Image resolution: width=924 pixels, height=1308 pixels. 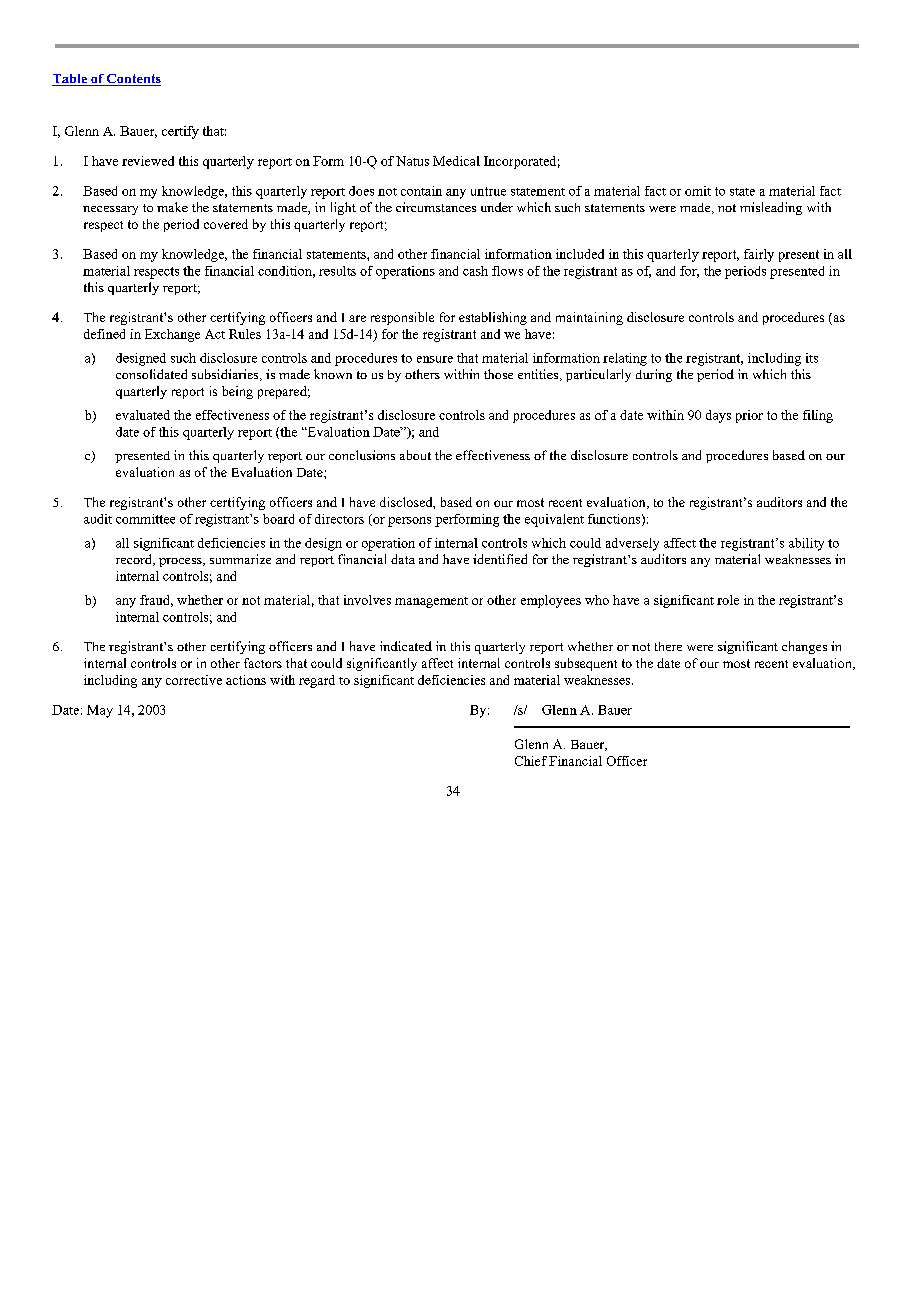 I want to click on Medical, so click(x=456, y=161).
